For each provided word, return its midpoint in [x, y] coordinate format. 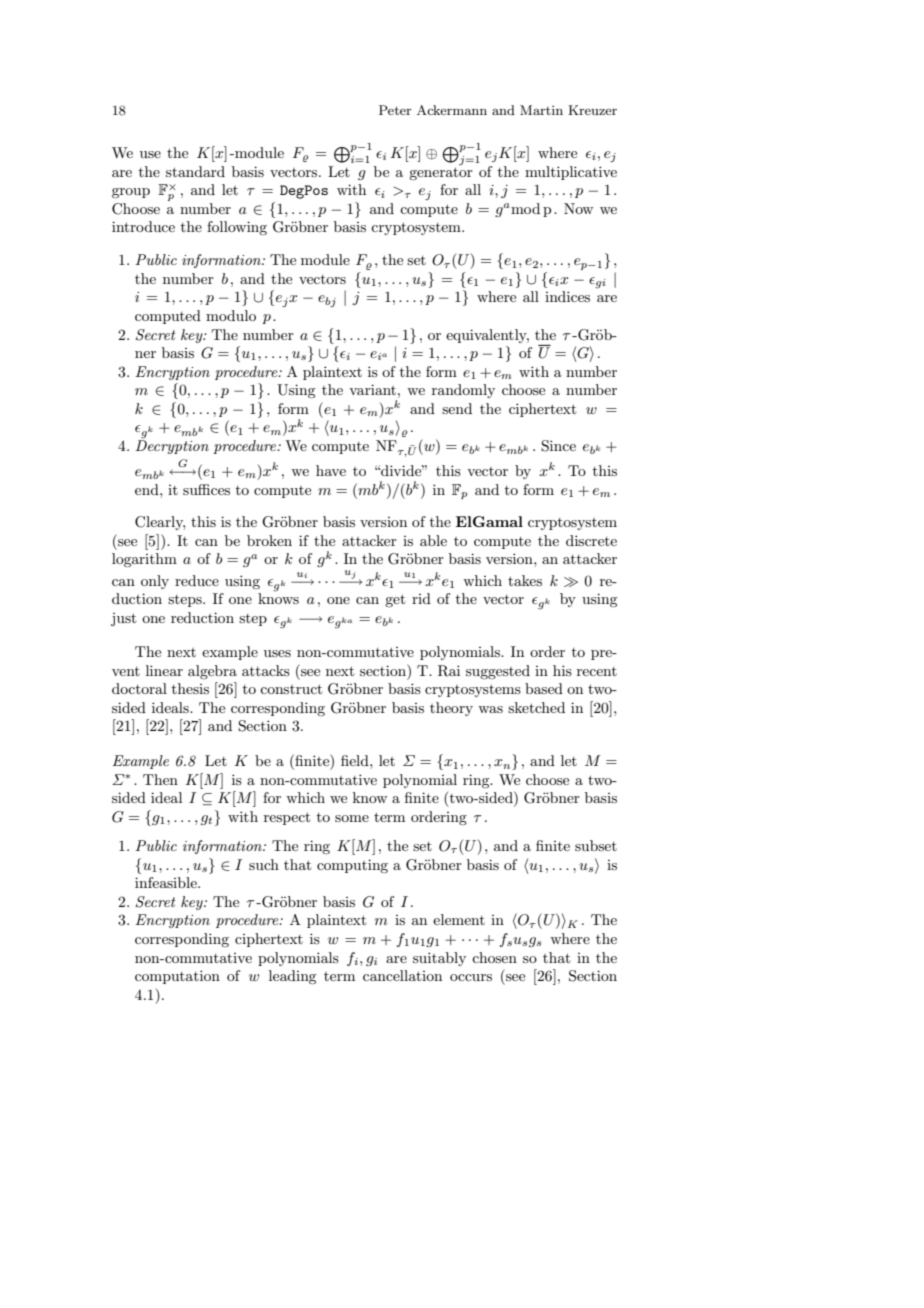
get [395, 600]
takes [525, 580]
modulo [231, 315]
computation [177, 977]
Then [160, 779]
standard [195, 171]
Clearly [160, 523]
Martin [541, 110]
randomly [463, 391]
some [352, 818]
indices [567, 296]
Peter [395, 110]
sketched [536, 707]
